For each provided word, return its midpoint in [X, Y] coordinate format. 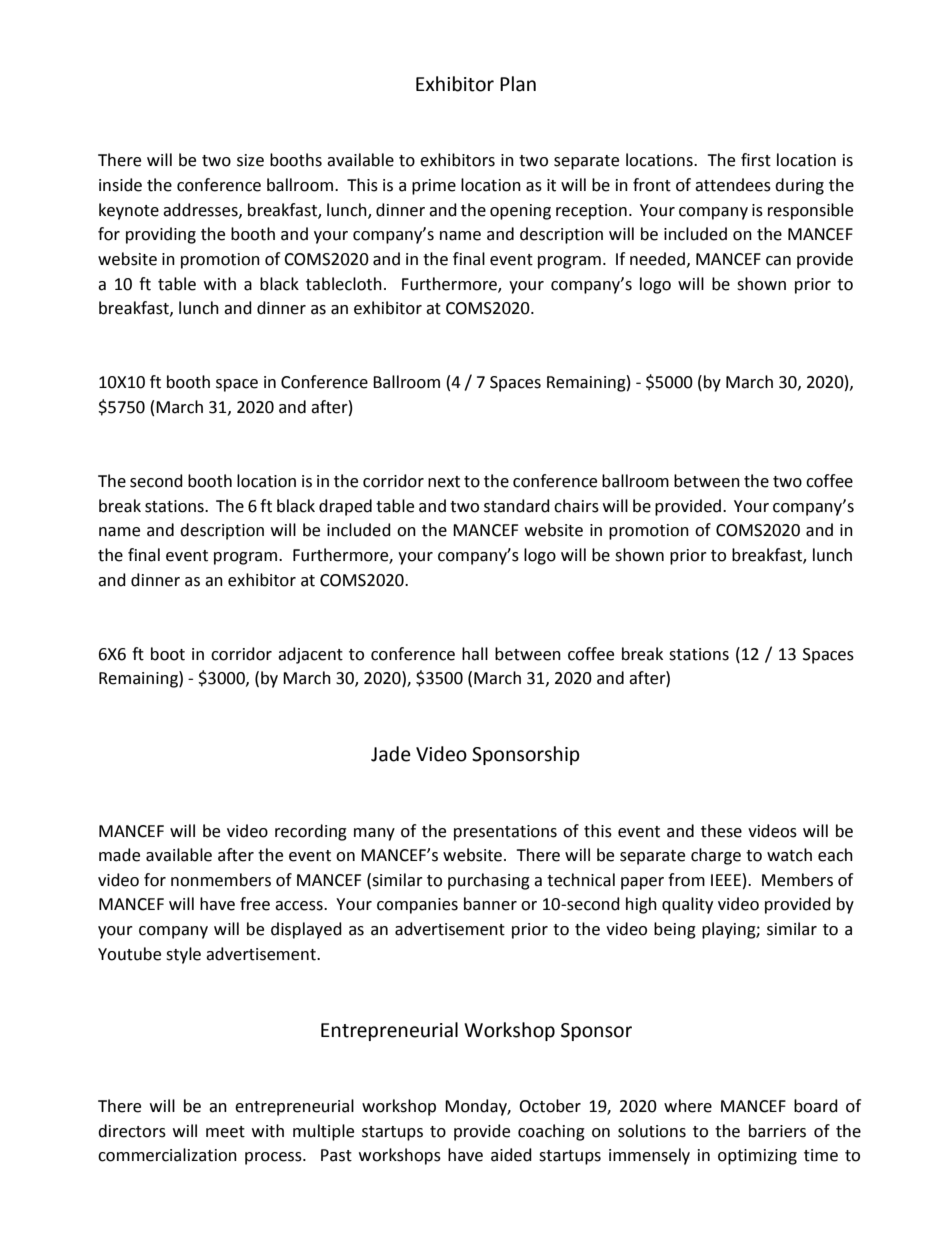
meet [225, 1132]
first [756, 160]
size [250, 160]
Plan [518, 84]
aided [511, 1155]
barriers [777, 1131]
